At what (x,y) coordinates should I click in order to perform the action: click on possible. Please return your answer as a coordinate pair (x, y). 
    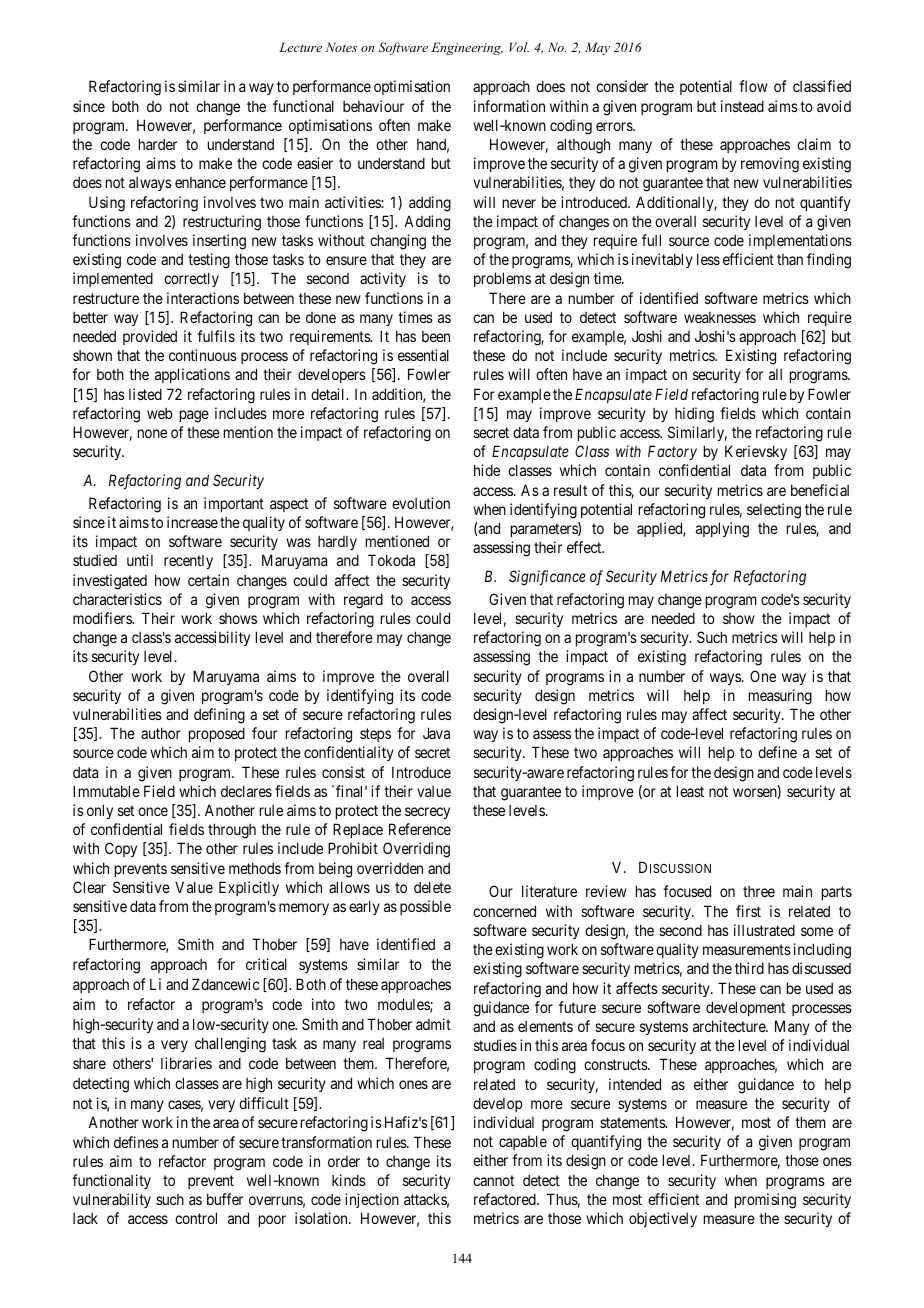
    Looking at the image, I should click on (425, 907).
